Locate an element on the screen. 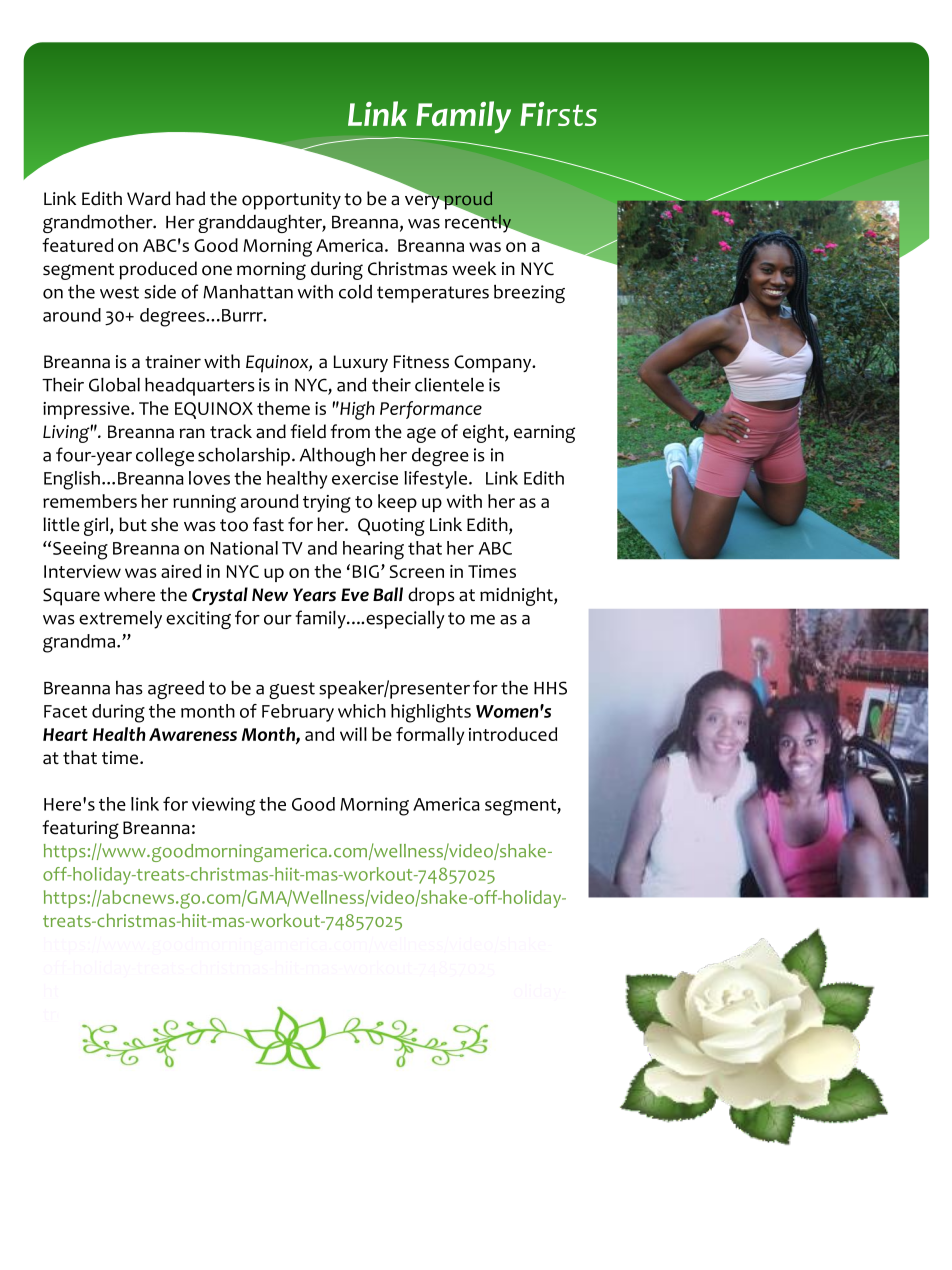 This screenshot has width=952, height=1270. eight is located at coordinates (484, 433).
